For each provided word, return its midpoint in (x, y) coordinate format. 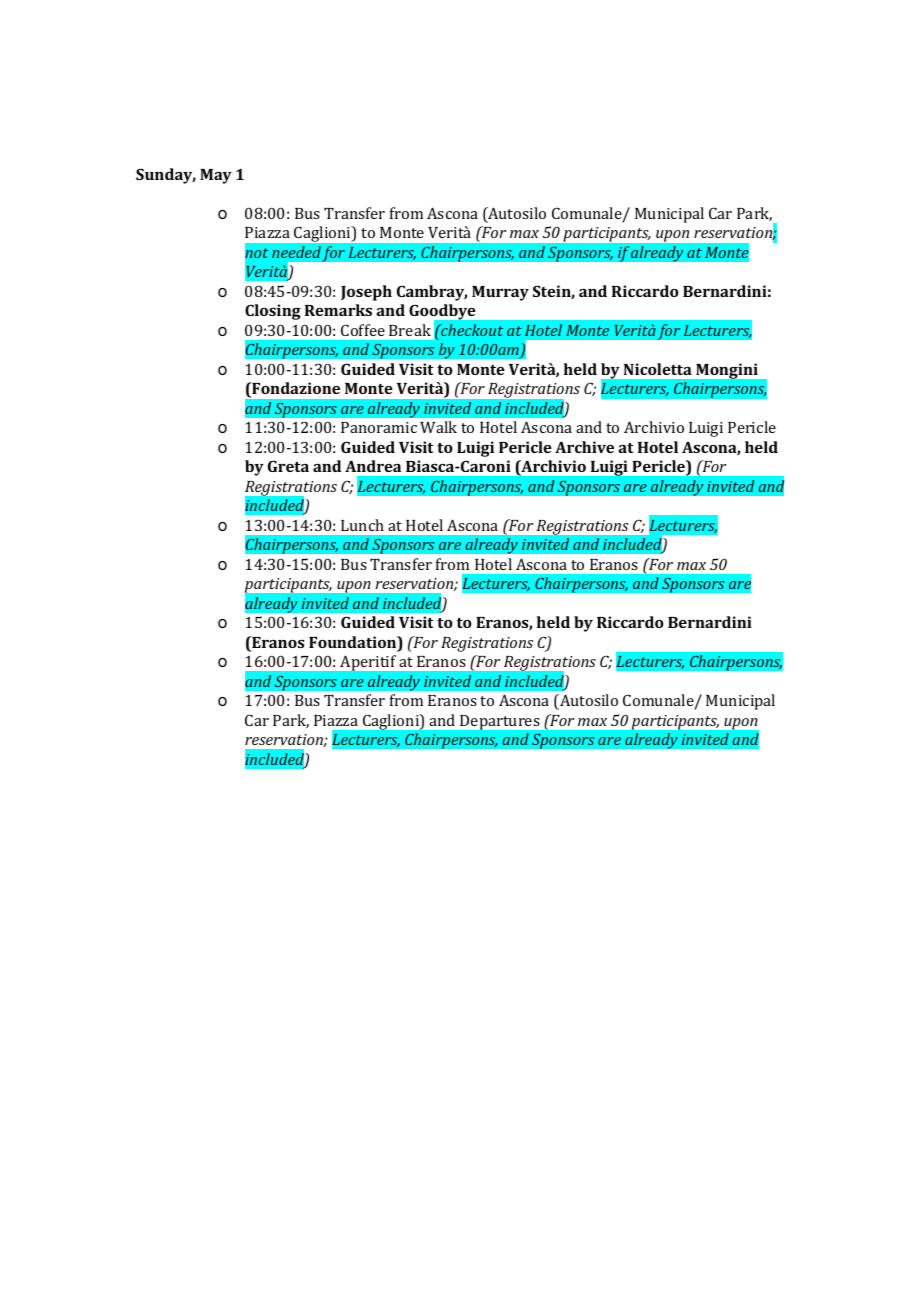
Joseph (366, 293)
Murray (500, 293)
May (216, 176)
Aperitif (368, 663)
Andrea (373, 466)
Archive (584, 447)
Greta (288, 466)
